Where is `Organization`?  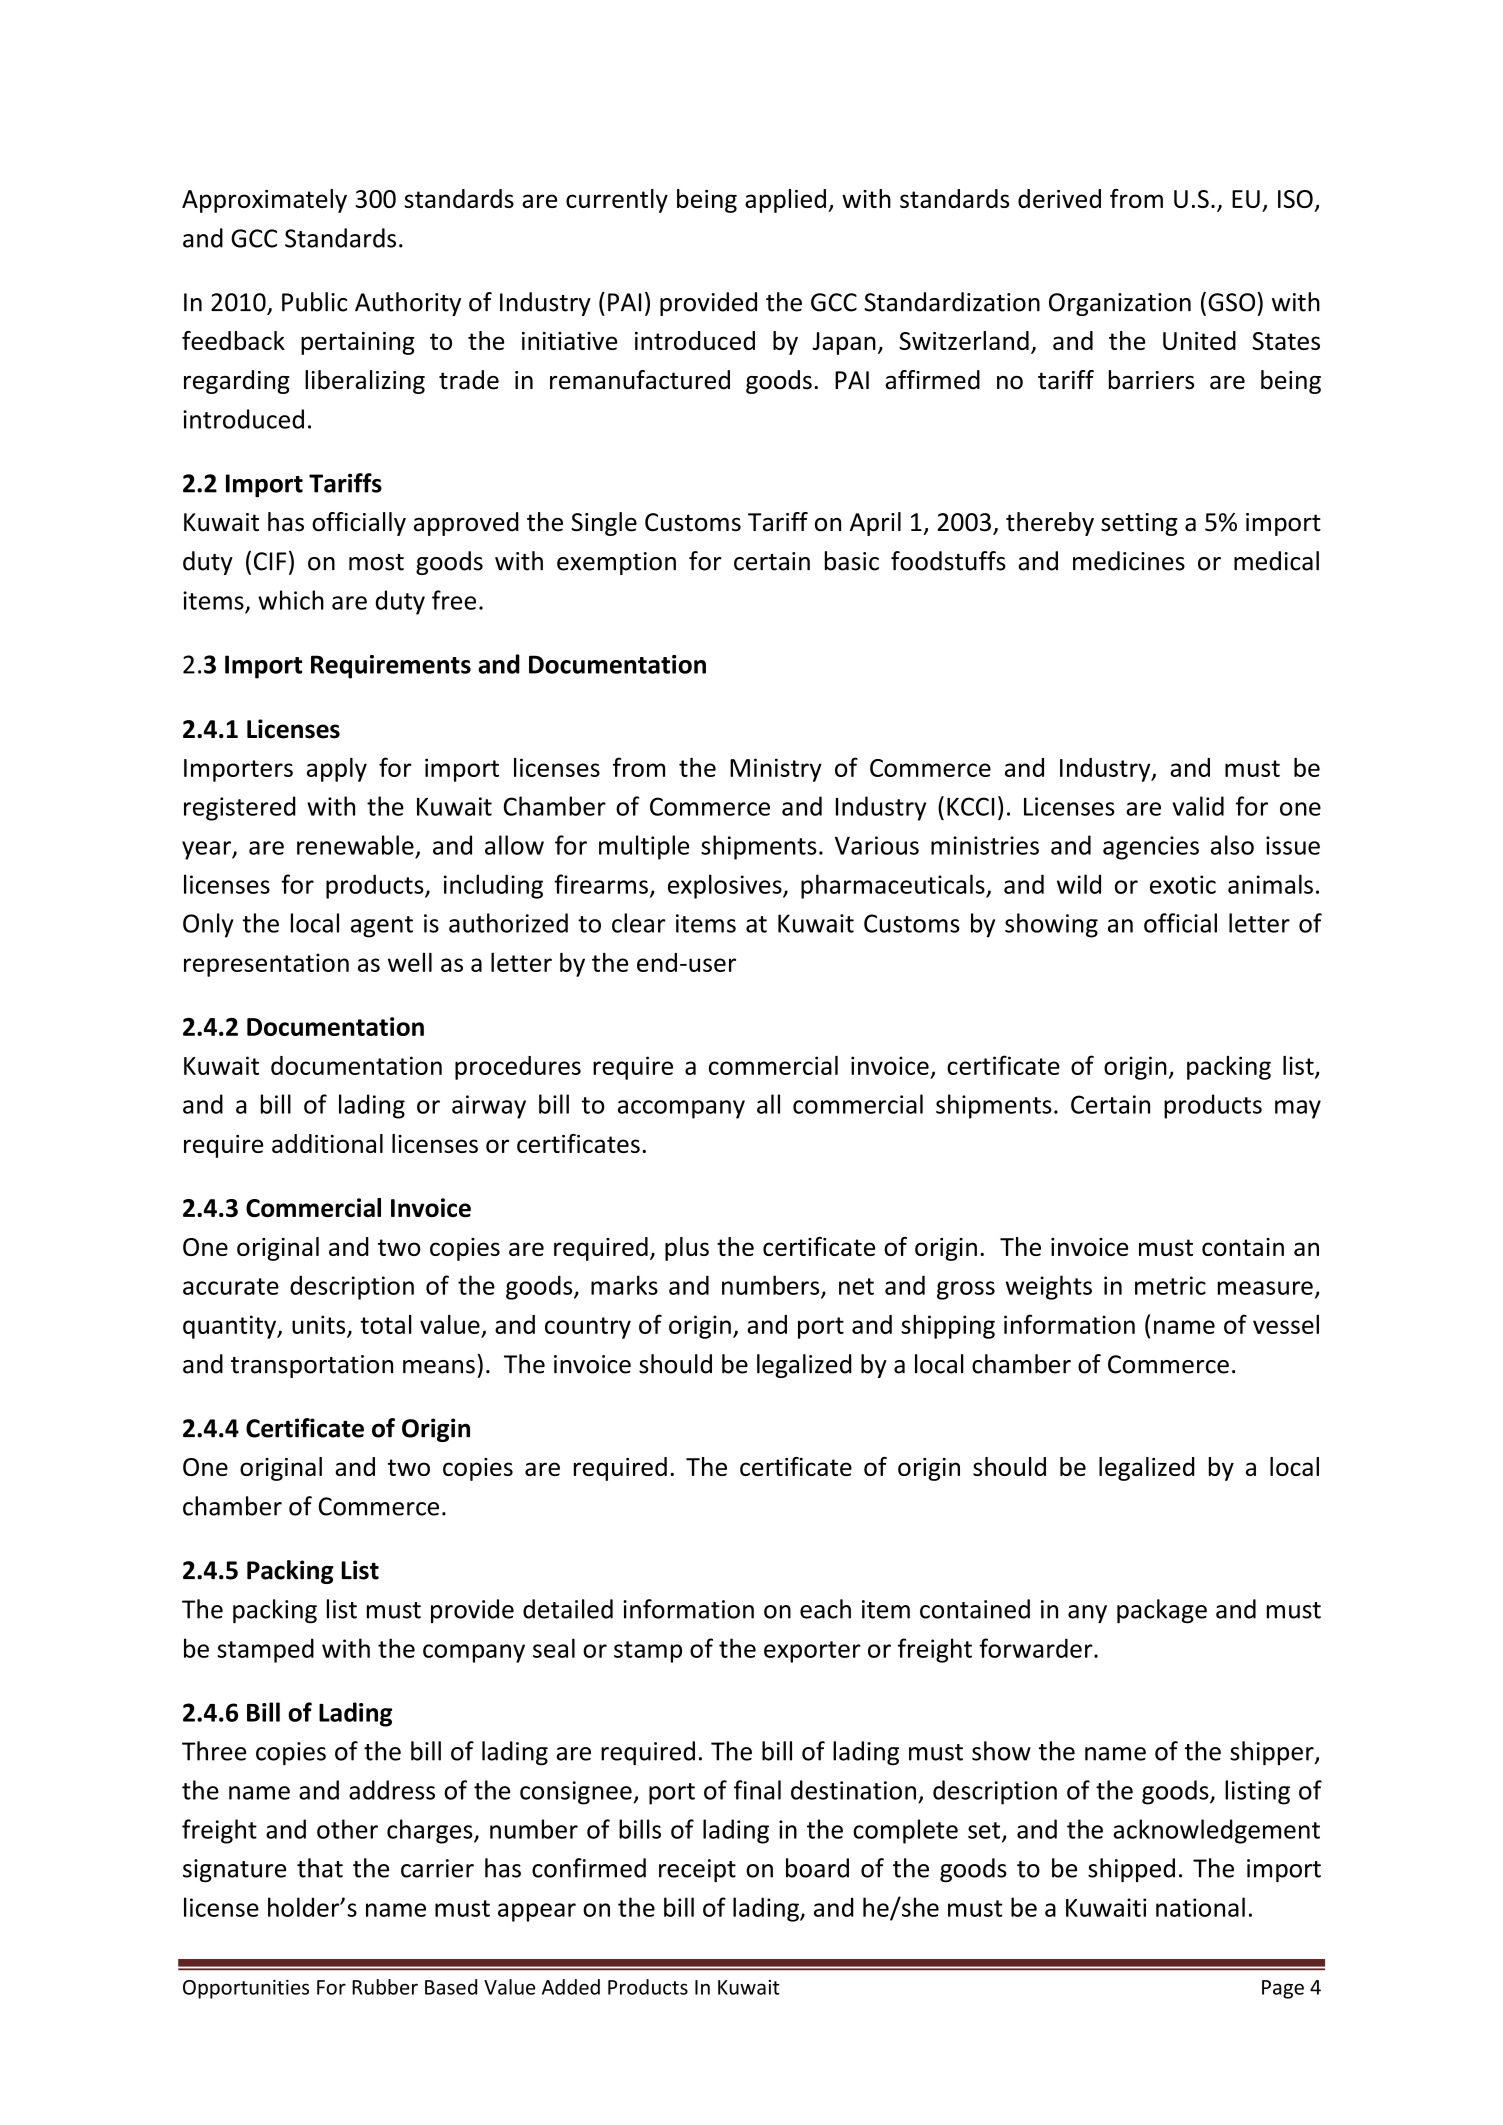 Organization is located at coordinates (1120, 304).
